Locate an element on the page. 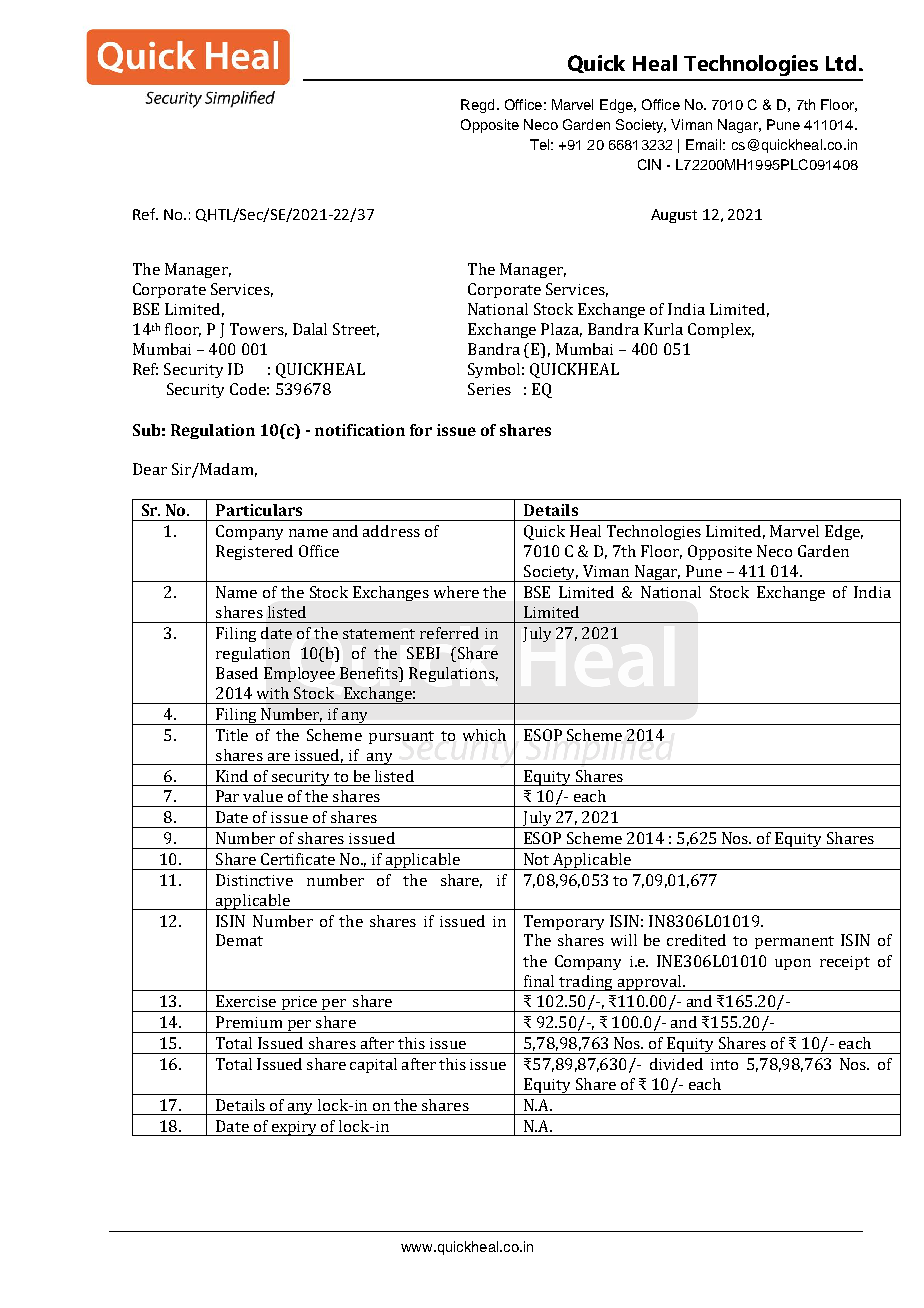 The height and width of the document is (1308, 924). Street is located at coordinates (356, 330).
